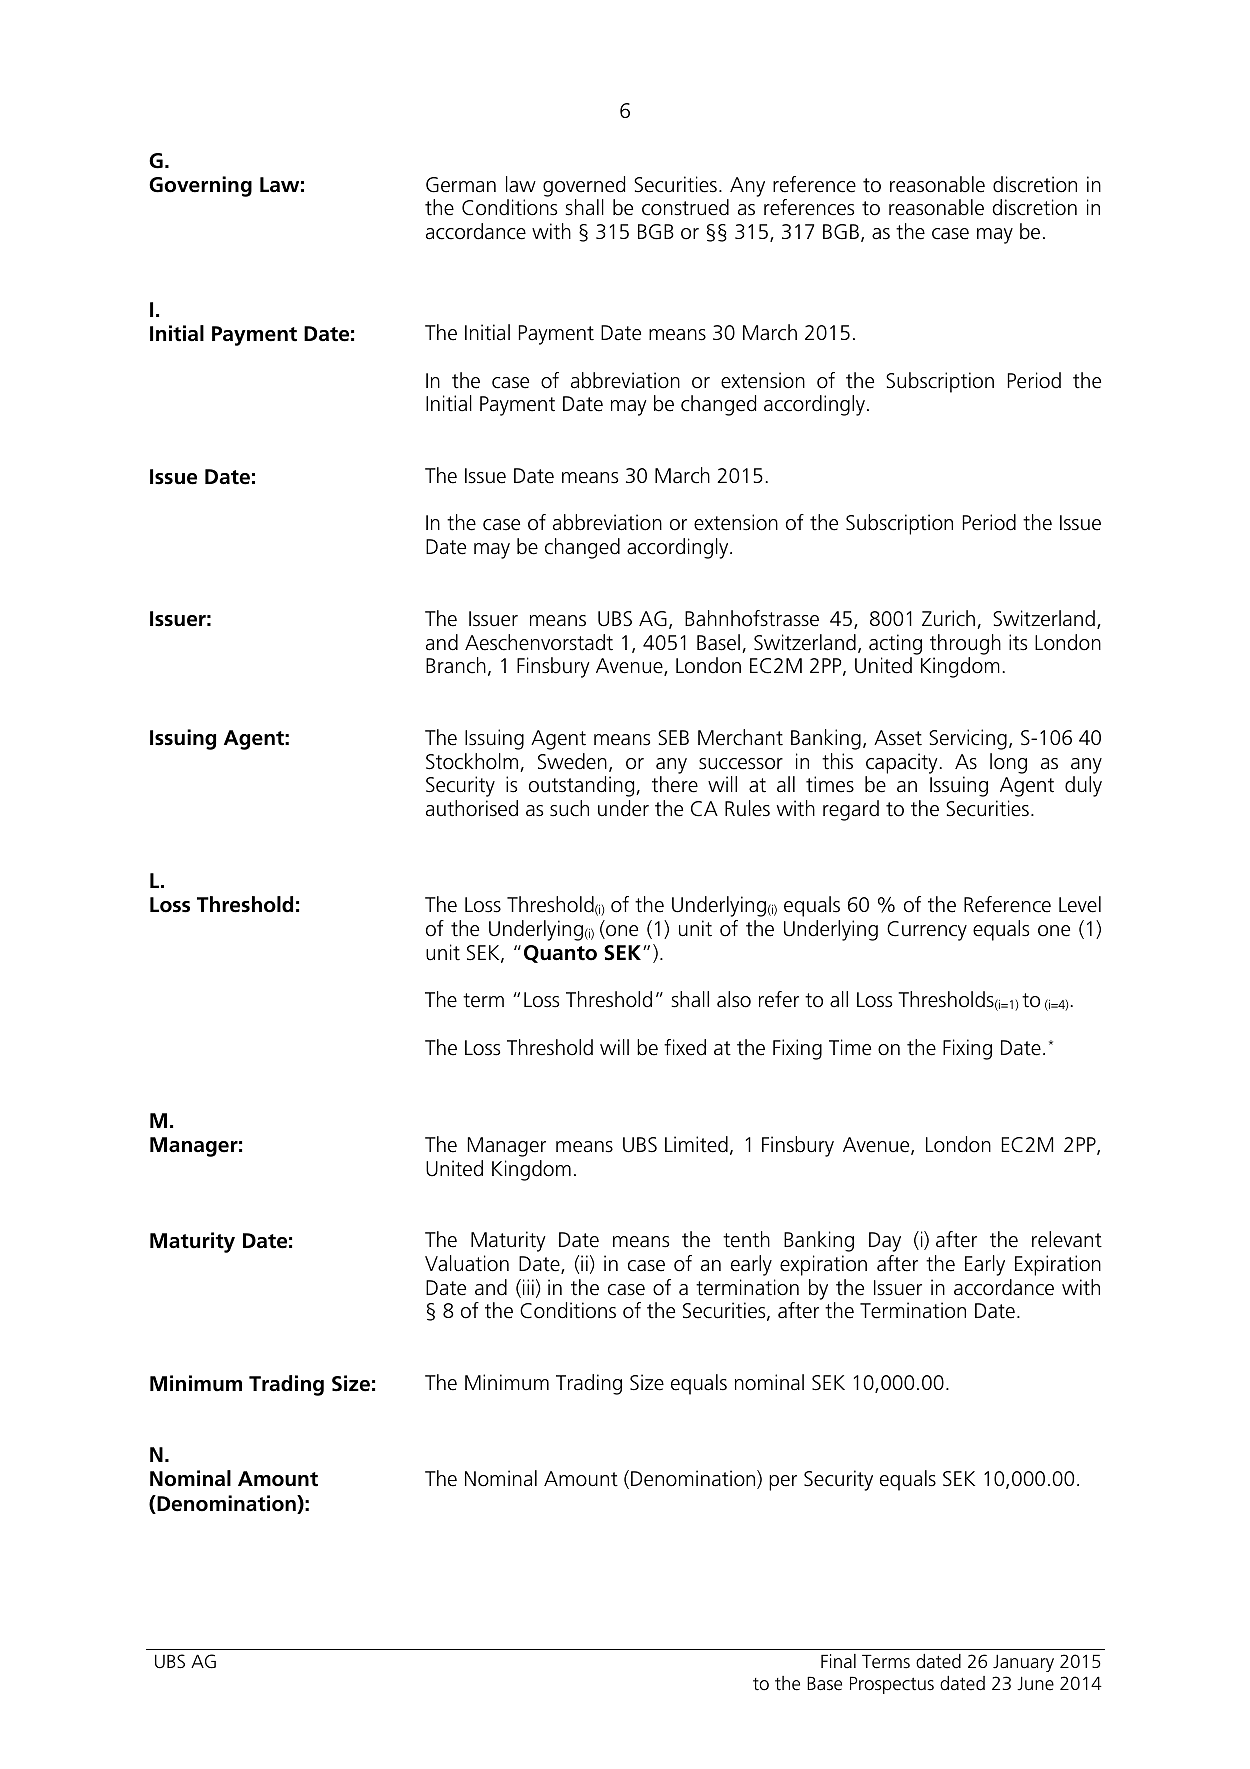 This page has width=1250, height=1769. What do you see at coordinates (1023, 1663) in the page?
I see `January` at bounding box center [1023, 1663].
